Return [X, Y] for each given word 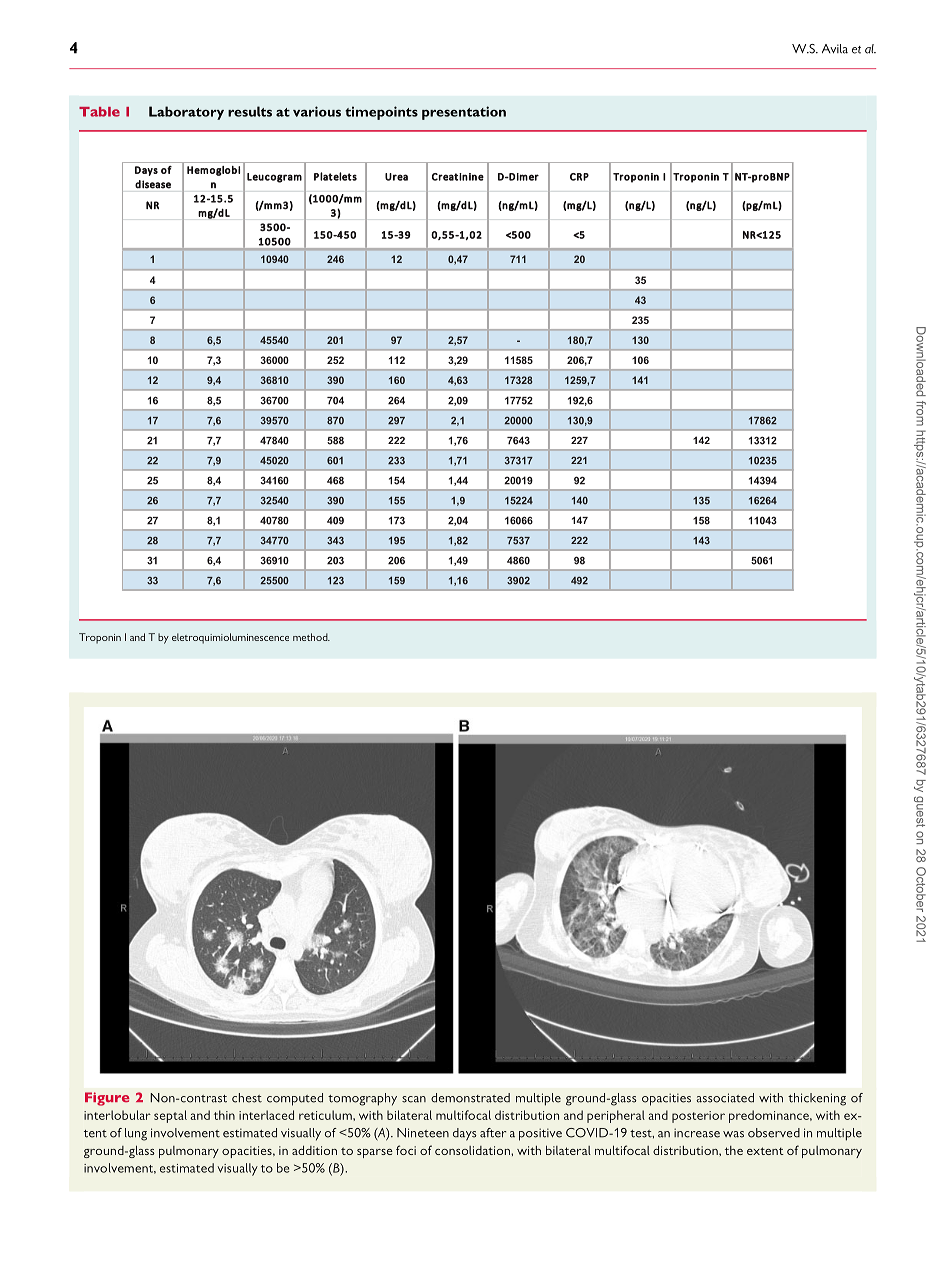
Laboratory [186, 113]
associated [725, 1098]
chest [247, 1098]
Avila [835, 49]
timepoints [381, 113]
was [733, 1134]
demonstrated [470, 1098]
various [317, 111]
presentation [464, 113]
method [311, 637]
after [493, 1133]
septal [170, 1116]
